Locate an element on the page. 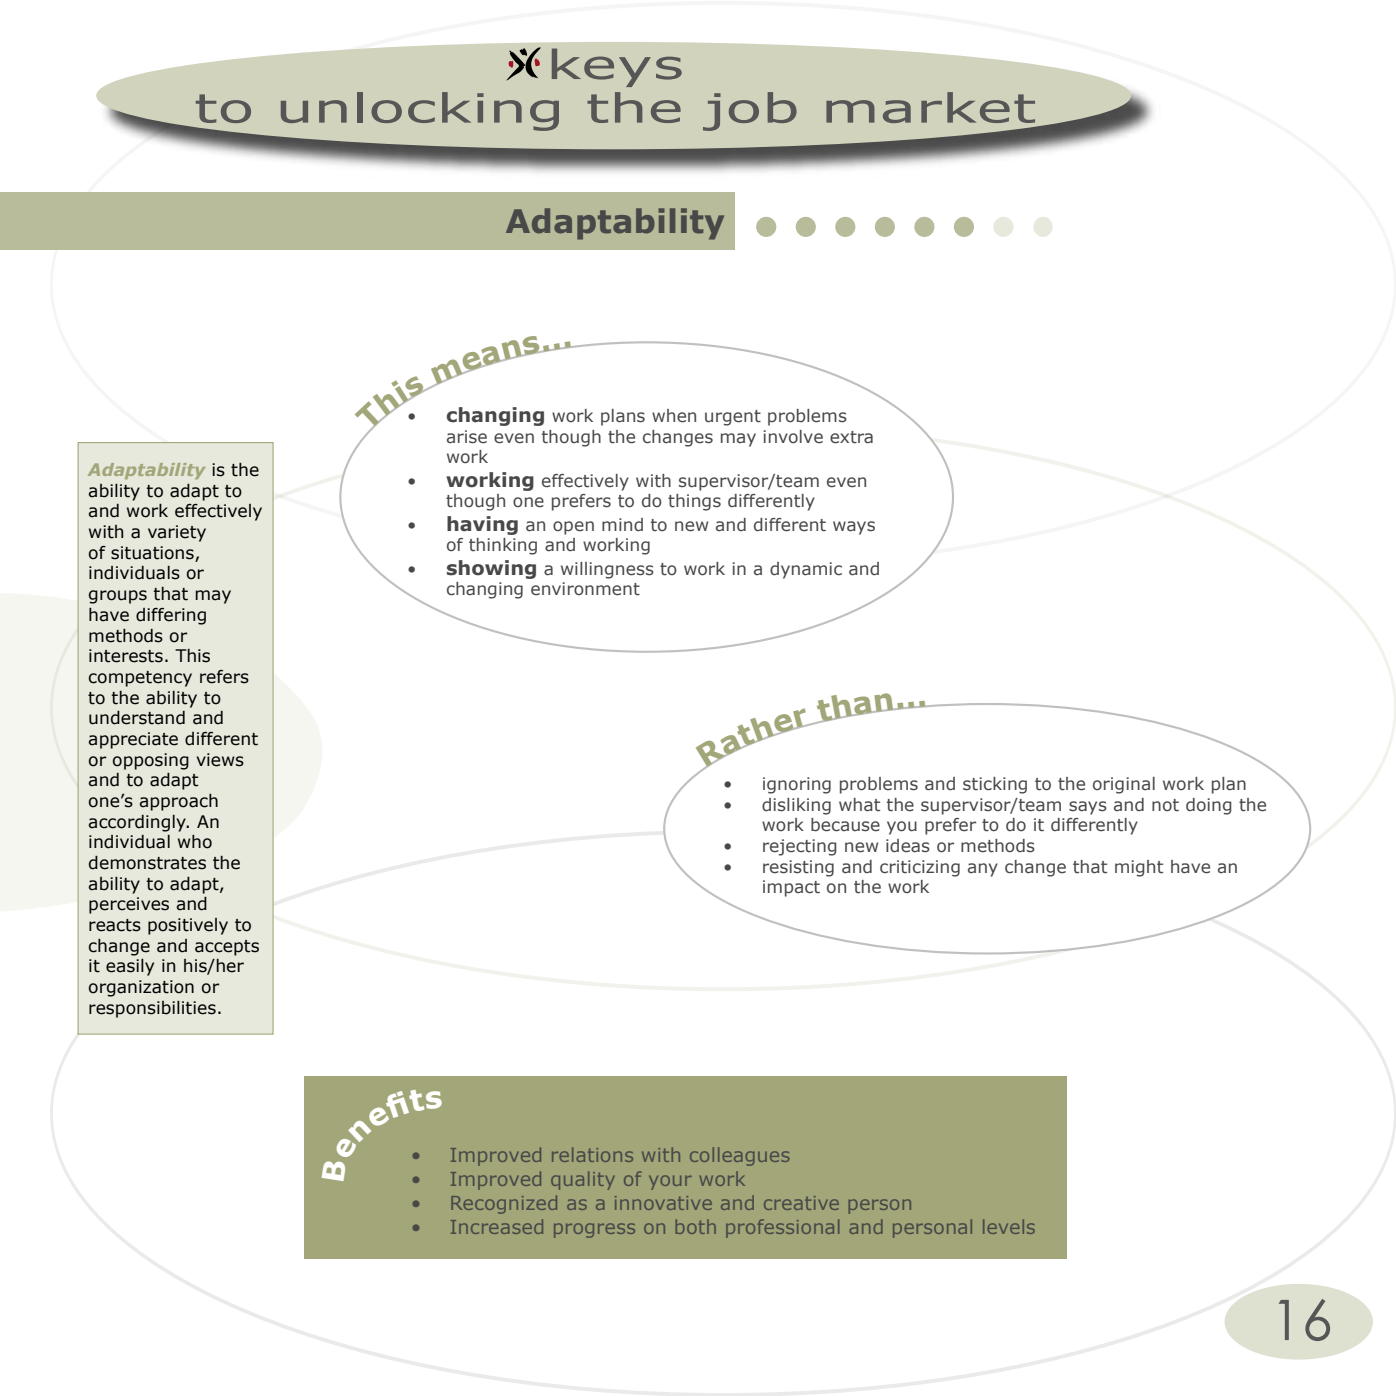  differing is located at coordinates (171, 616).
